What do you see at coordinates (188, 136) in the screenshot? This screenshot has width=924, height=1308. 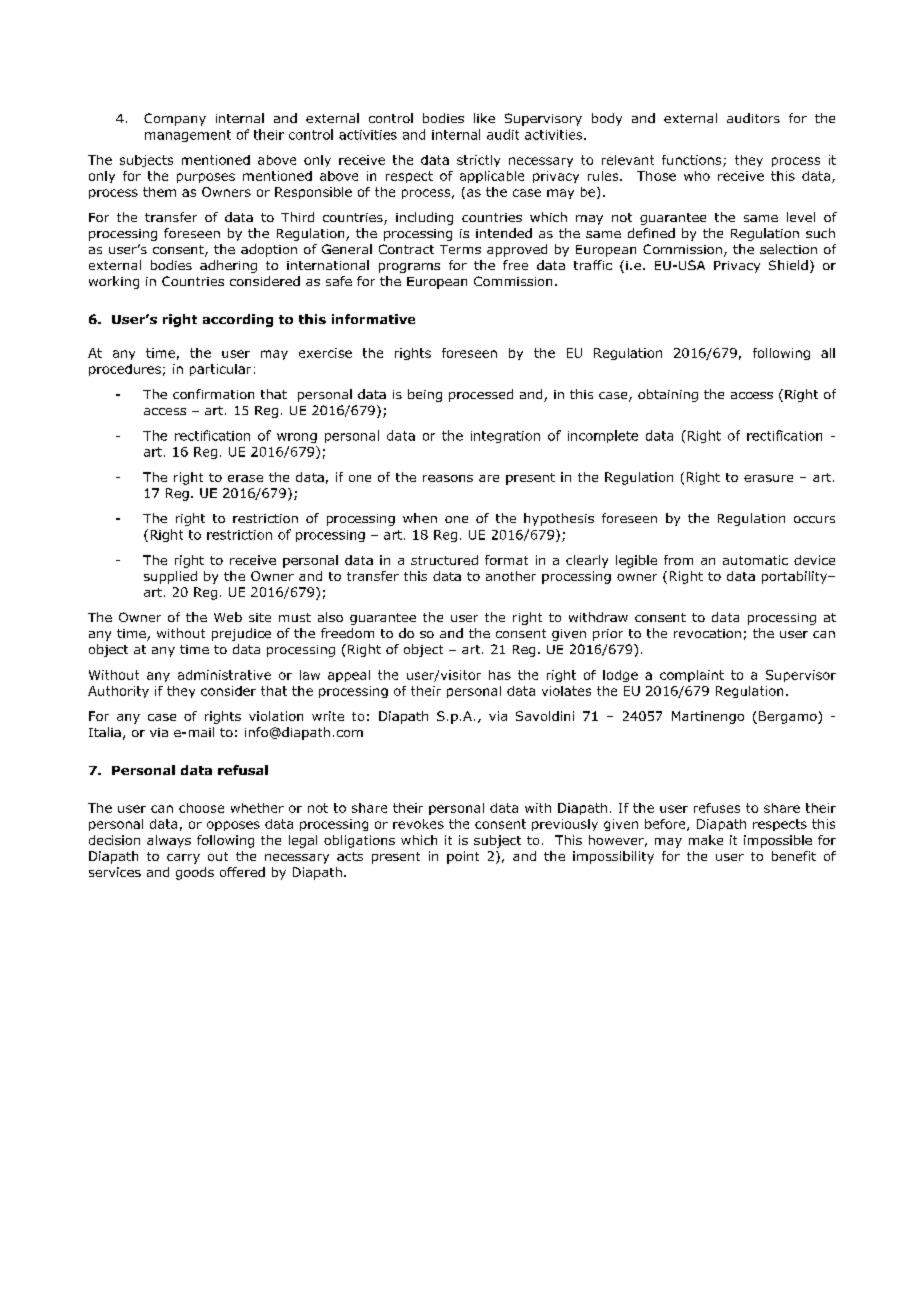 I see `management` at bounding box center [188, 136].
